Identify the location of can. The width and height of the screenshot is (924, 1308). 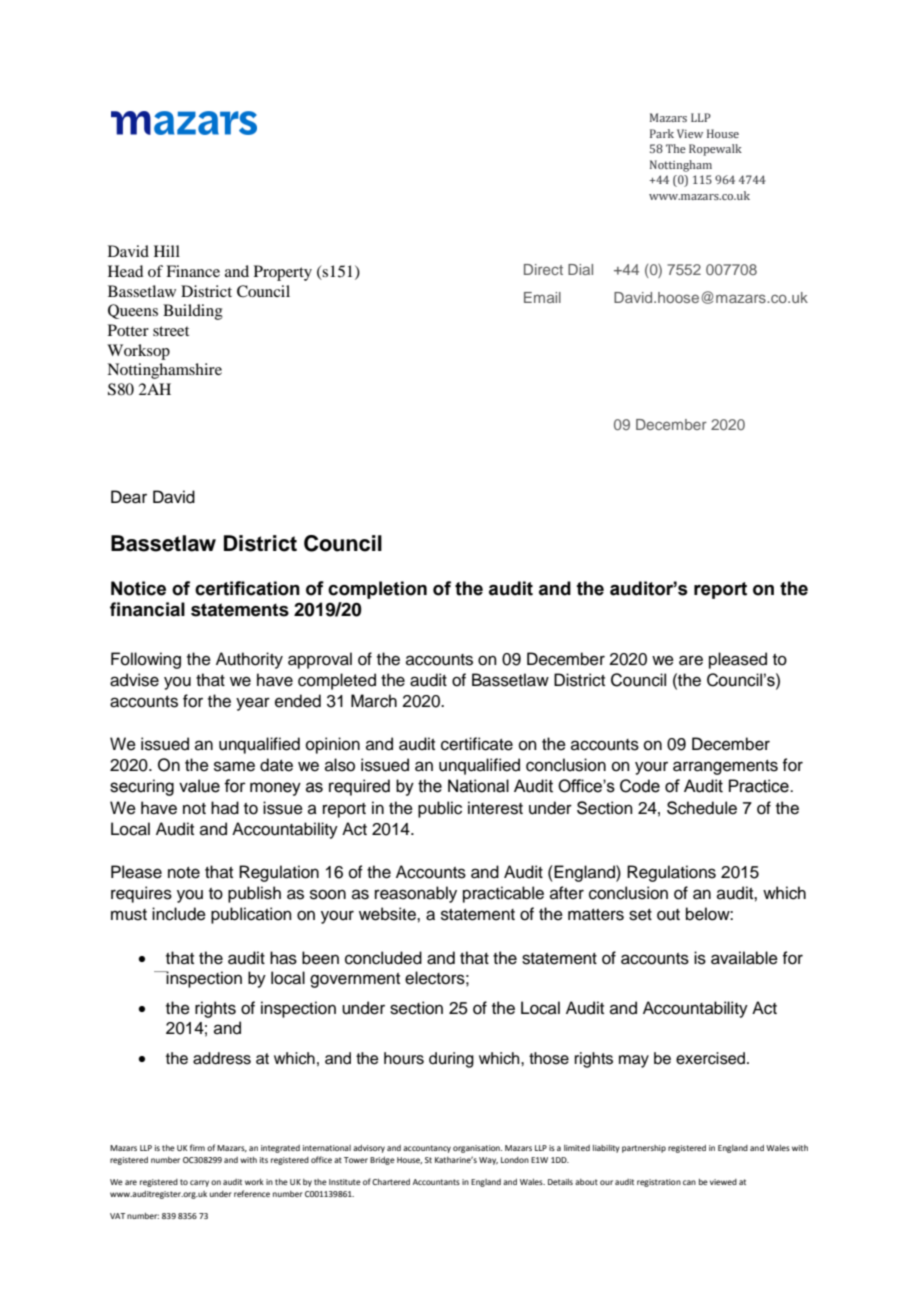
(689, 1182).
